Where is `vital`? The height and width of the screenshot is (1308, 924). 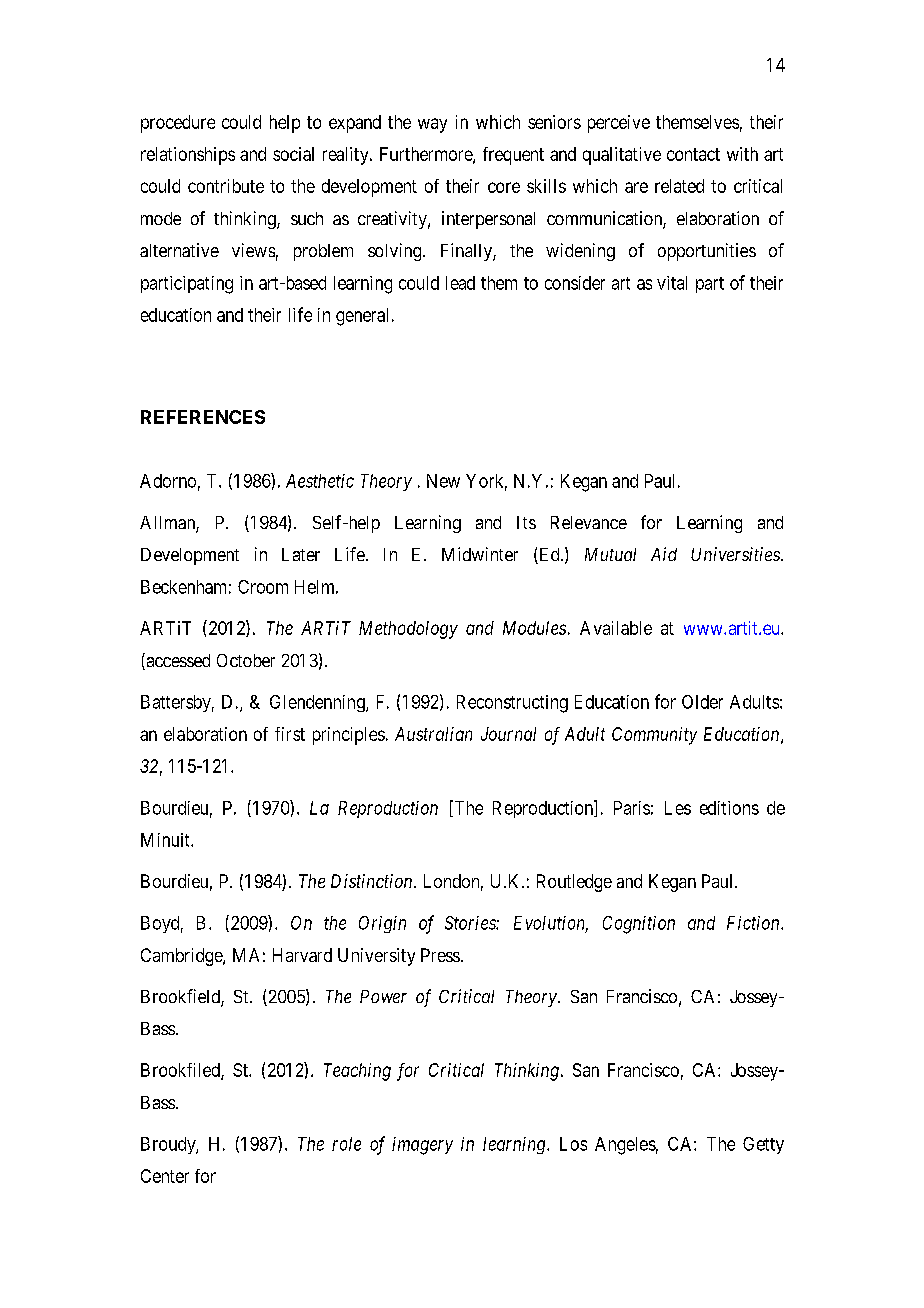
vital is located at coordinates (672, 283).
